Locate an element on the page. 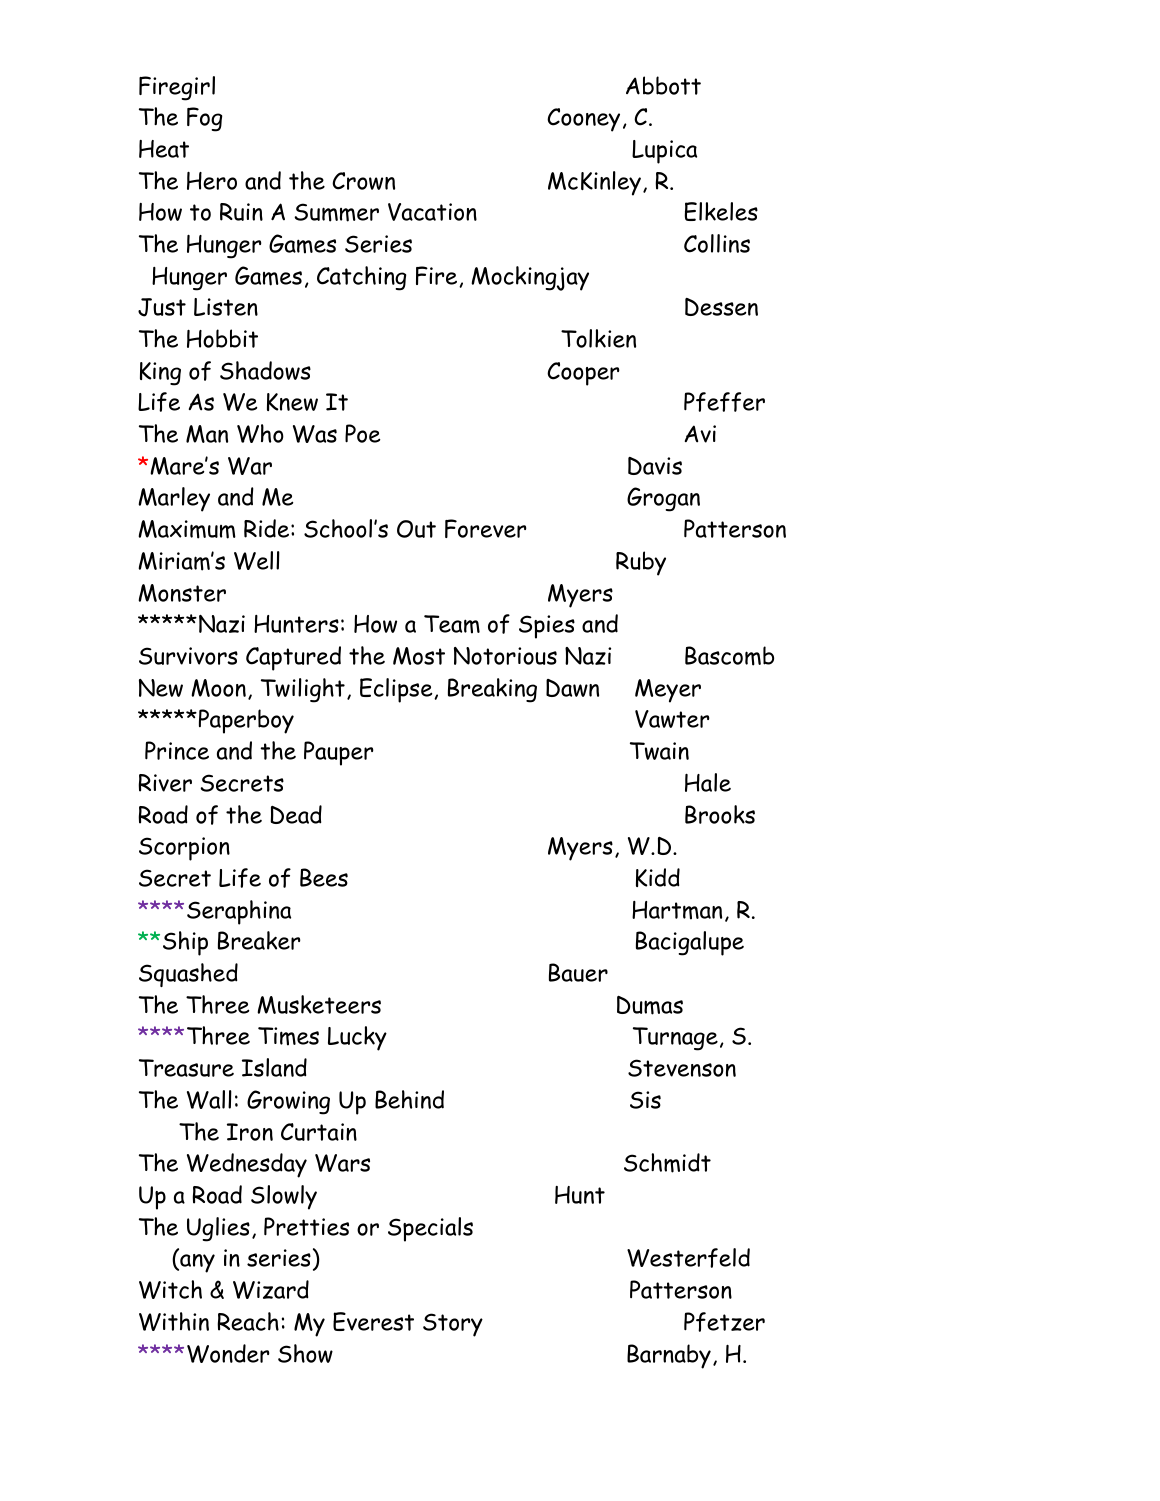 Image resolution: width=1160 pixels, height=1501 pixels. Vacation is located at coordinates (432, 212).
